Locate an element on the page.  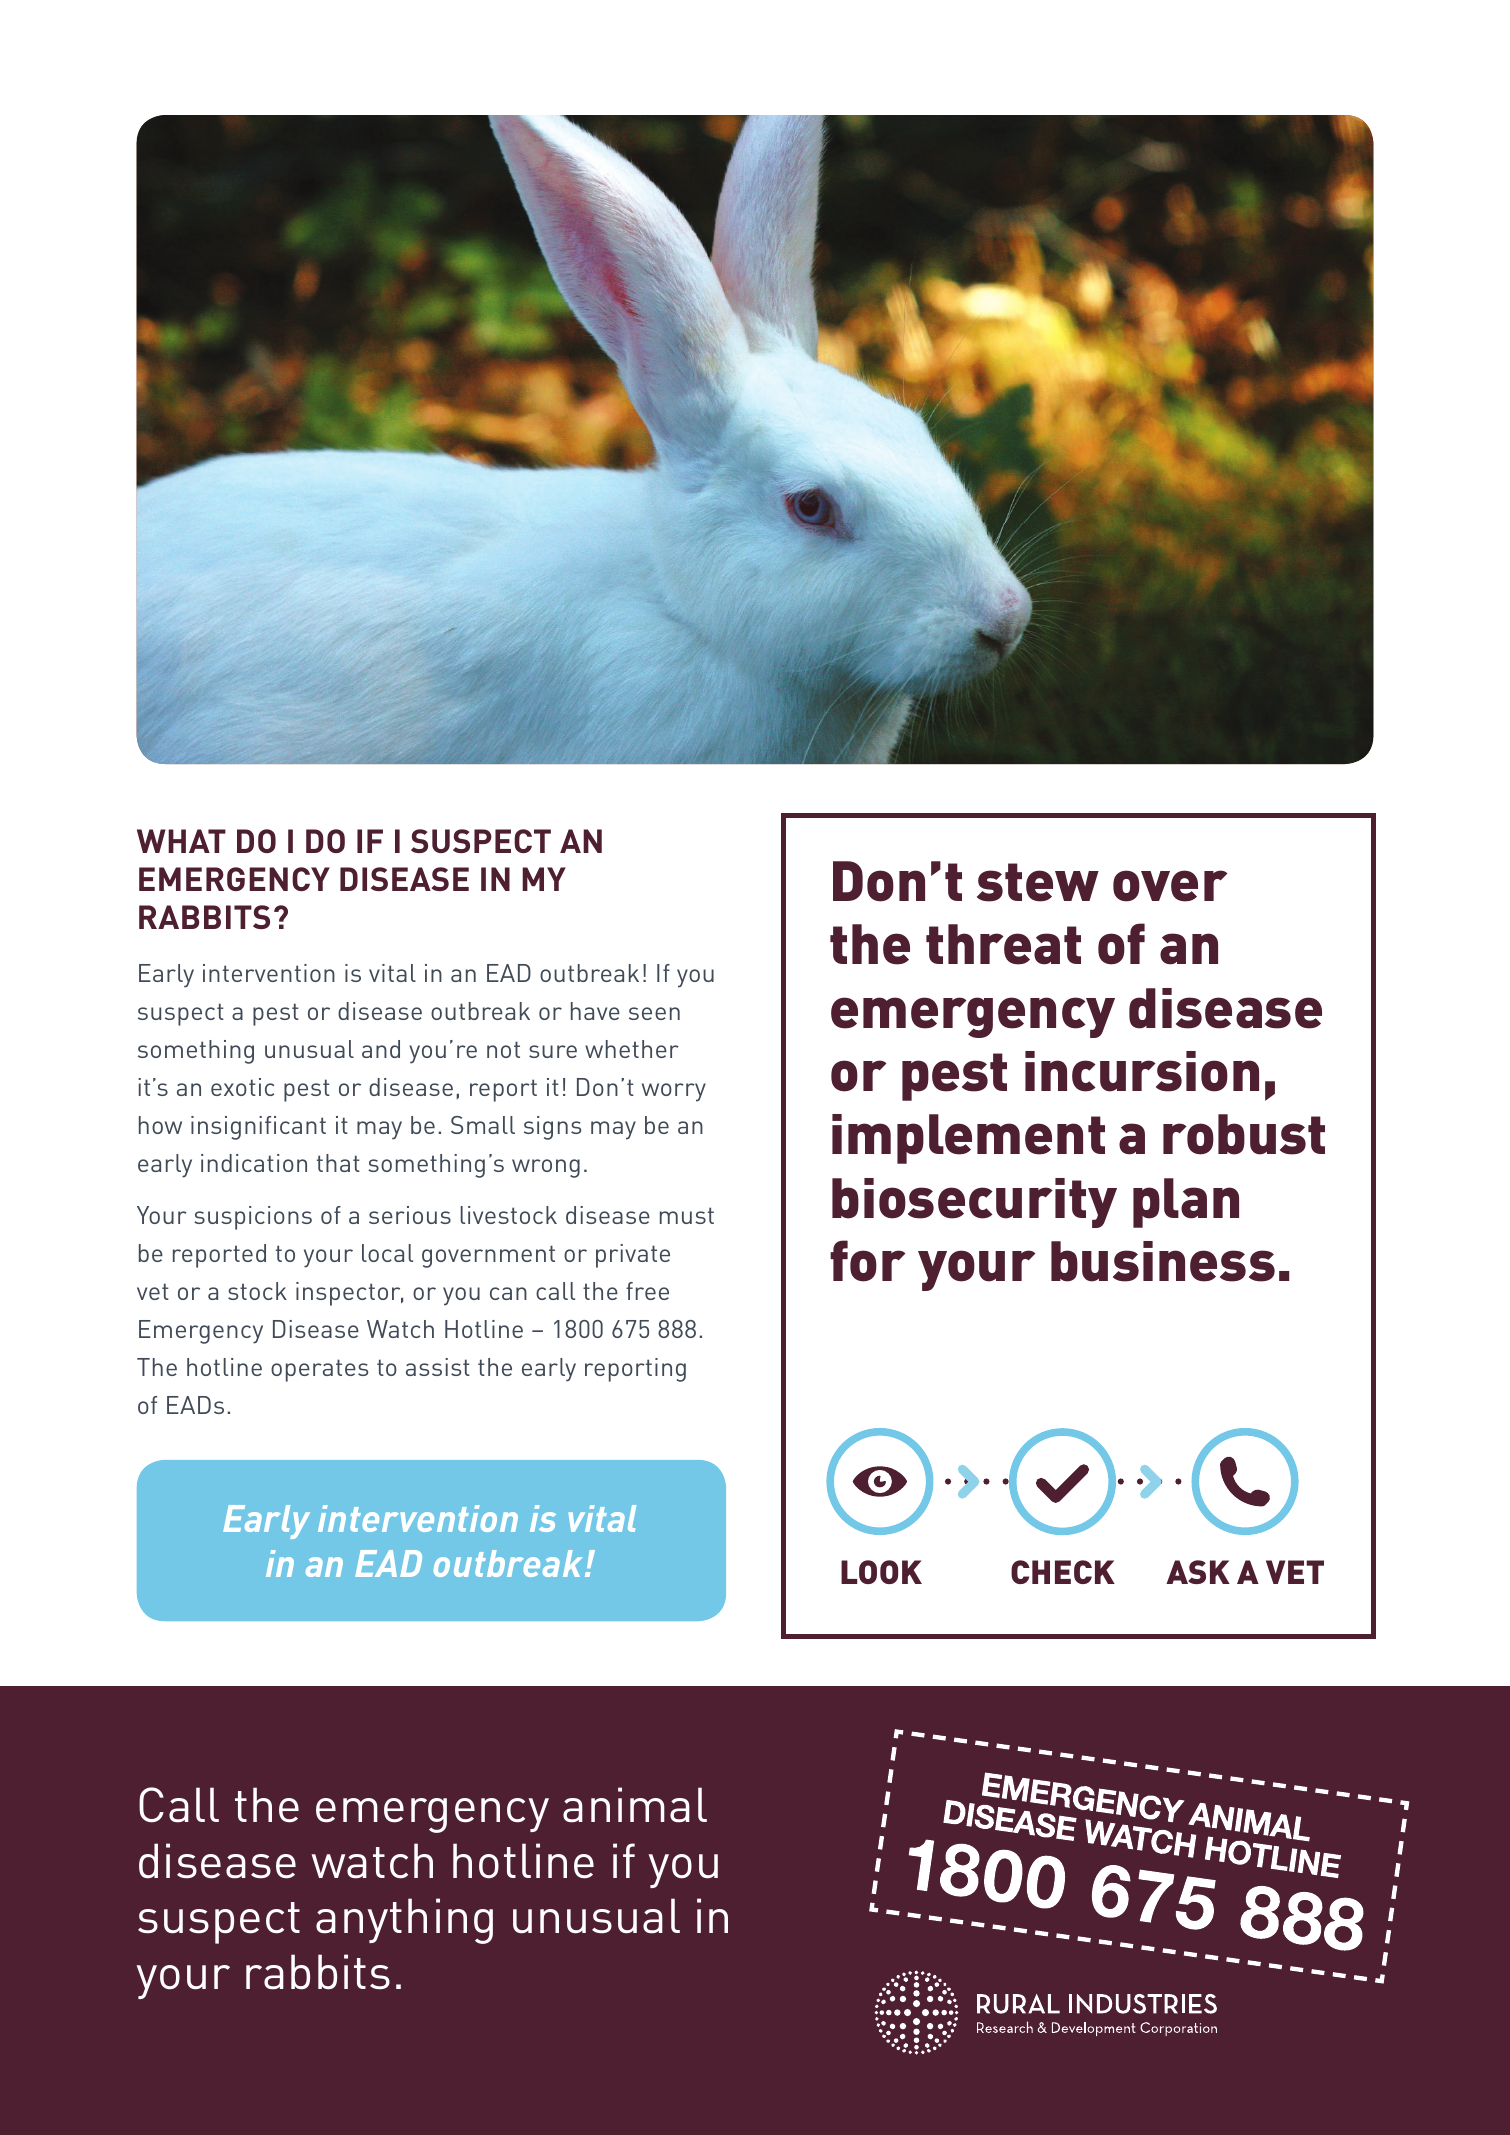
stew is located at coordinates (1038, 882).
